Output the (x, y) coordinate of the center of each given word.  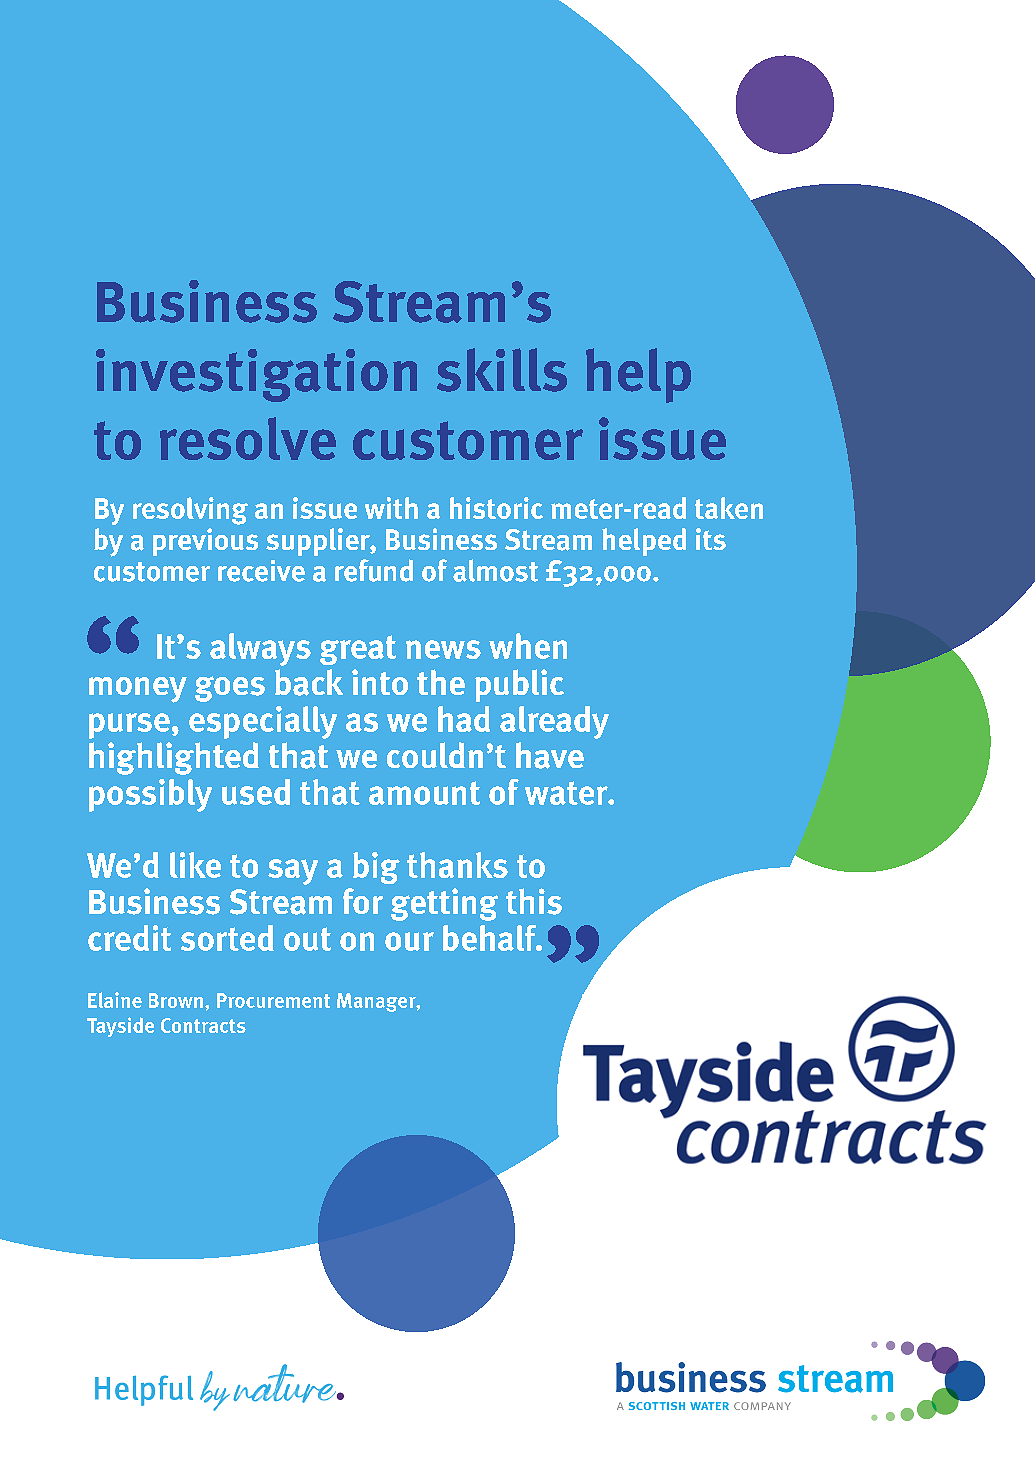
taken (729, 508)
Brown (176, 1000)
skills (502, 370)
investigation (256, 375)
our (409, 941)
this (534, 901)
